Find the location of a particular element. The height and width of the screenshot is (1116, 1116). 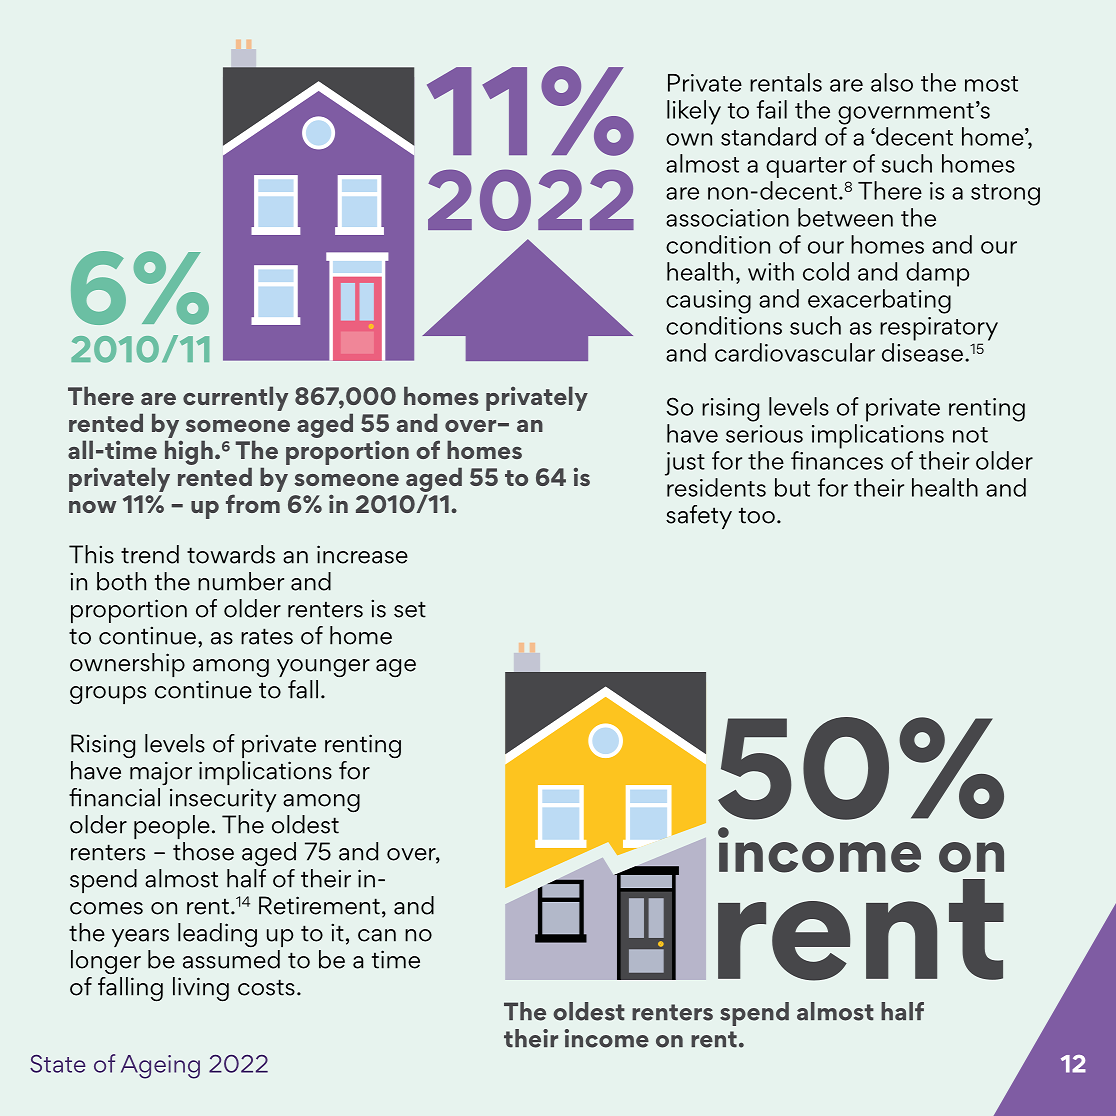

towards is located at coordinates (231, 554).
